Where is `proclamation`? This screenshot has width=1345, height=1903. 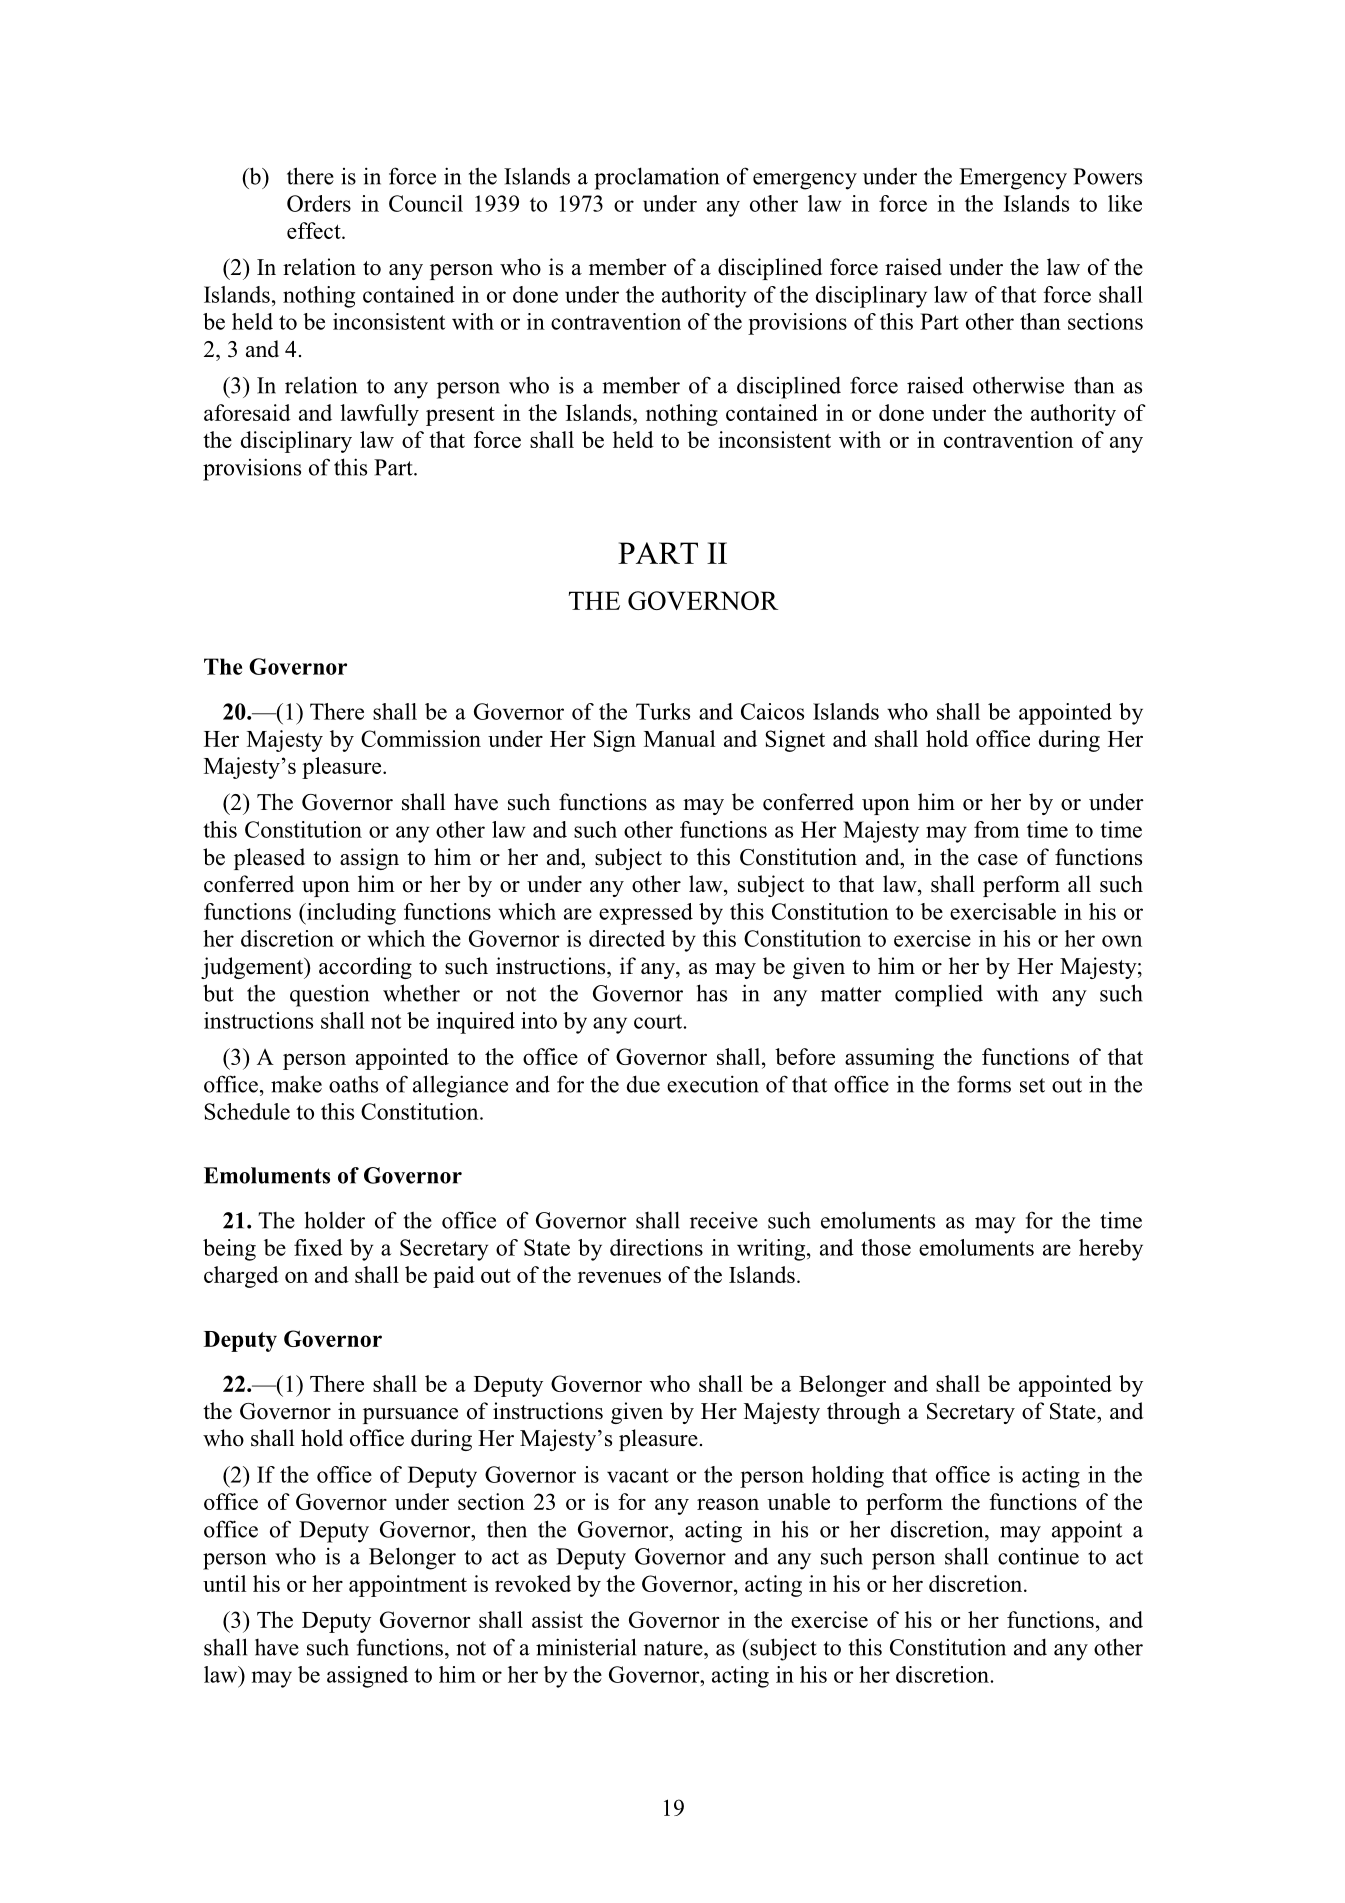
proclamation is located at coordinates (656, 178).
